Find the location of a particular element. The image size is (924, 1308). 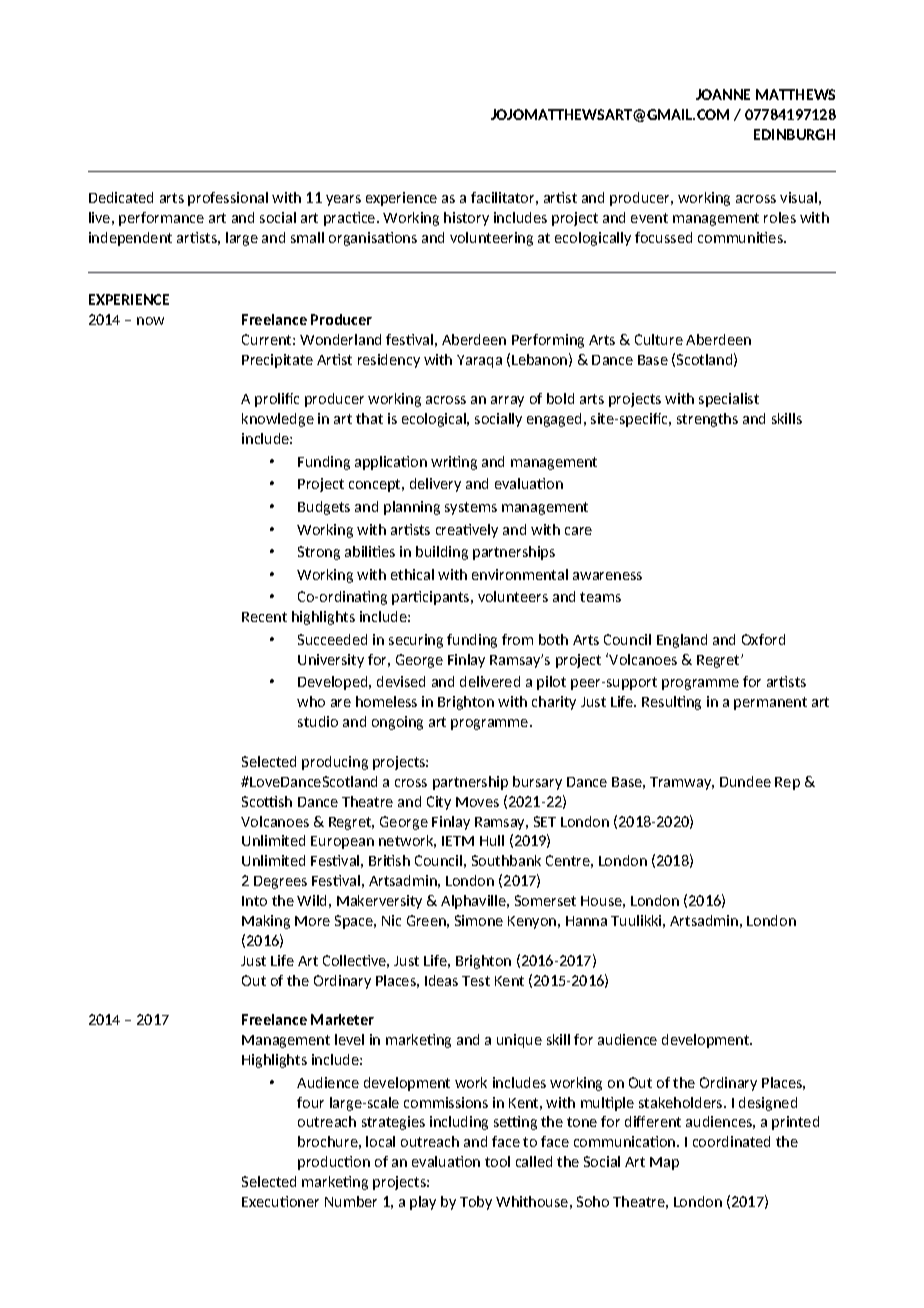

Ideas is located at coordinates (441, 980).
